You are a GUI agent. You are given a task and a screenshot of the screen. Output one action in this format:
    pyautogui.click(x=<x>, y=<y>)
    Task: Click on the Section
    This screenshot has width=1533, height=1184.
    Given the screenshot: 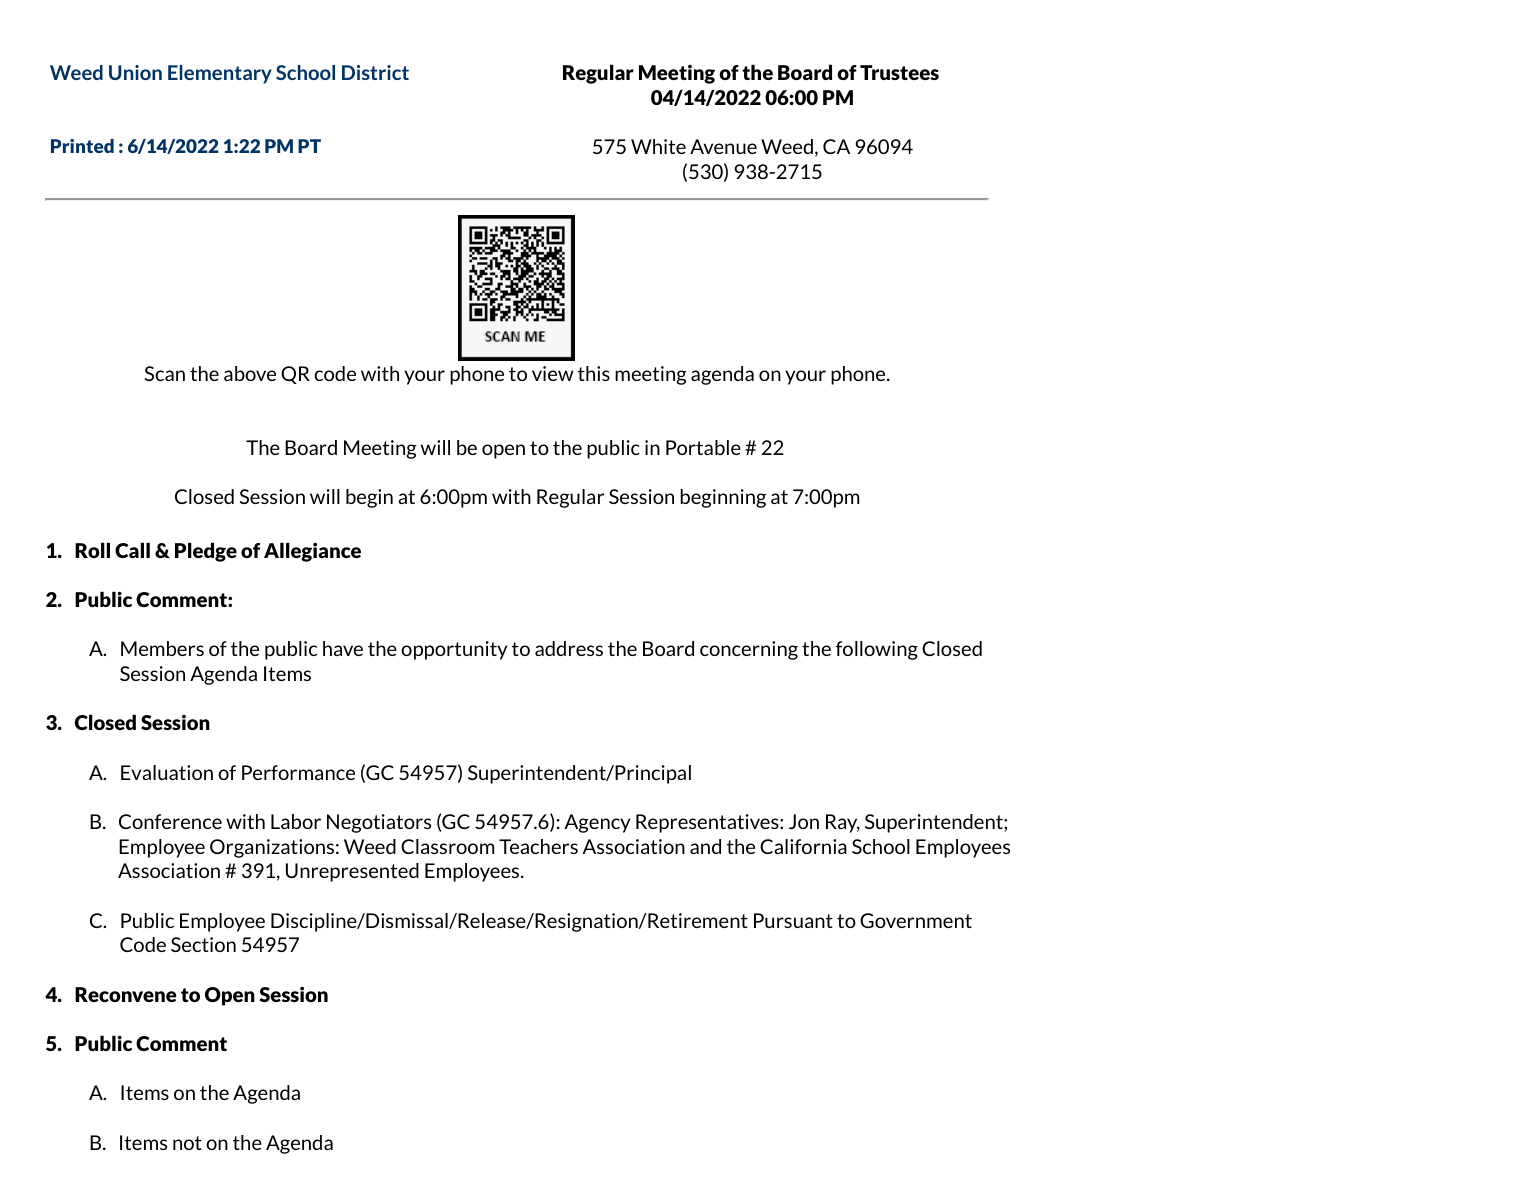 What is the action you would take?
    pyautogui.click(x=203, y=944)
